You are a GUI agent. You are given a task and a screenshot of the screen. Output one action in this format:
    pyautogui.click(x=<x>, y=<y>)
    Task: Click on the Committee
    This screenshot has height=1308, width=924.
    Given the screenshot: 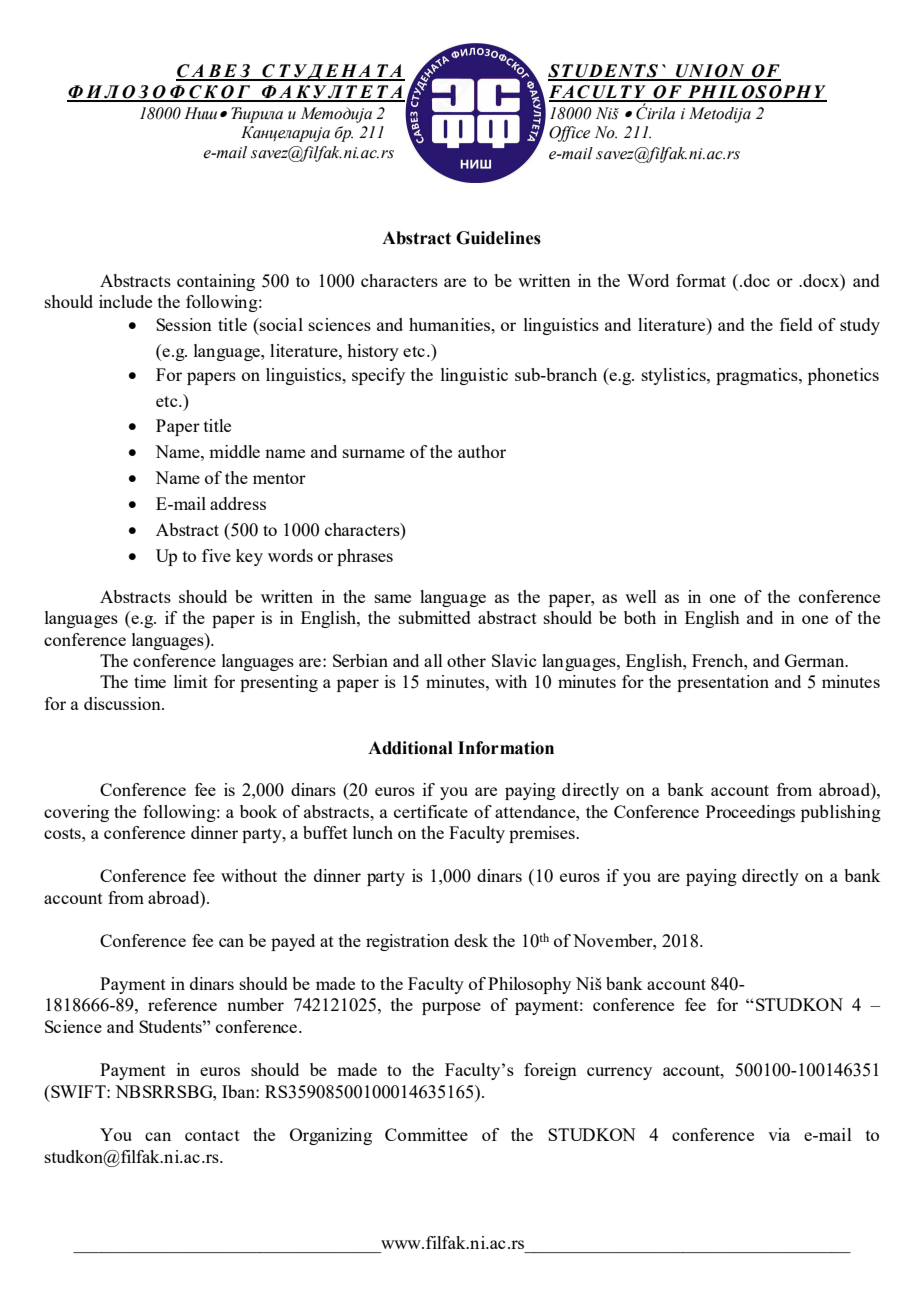 What is the action you would take?
    pyautogui.click(x=426, y=1134)
